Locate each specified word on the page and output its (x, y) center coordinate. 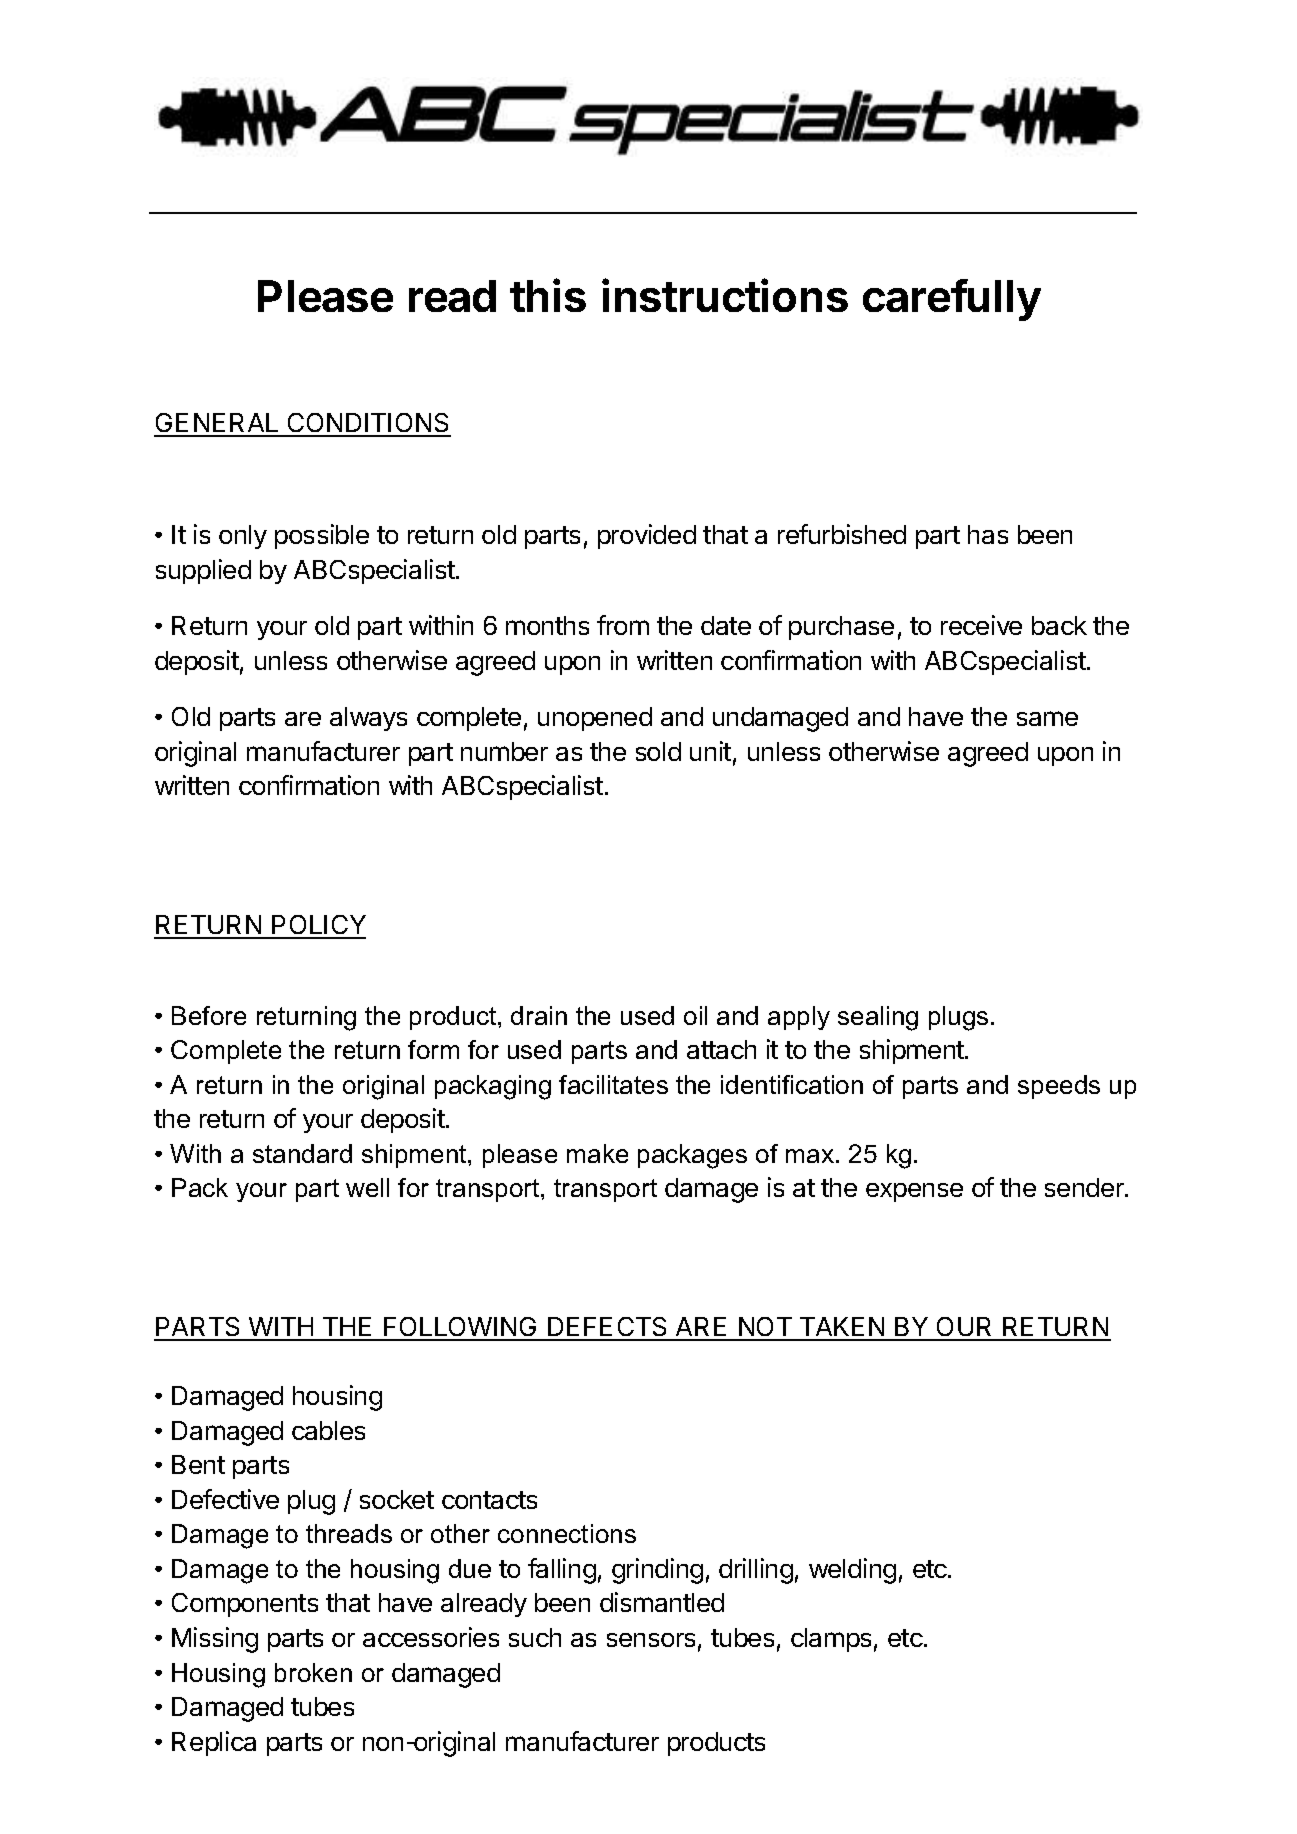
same (1047, 718)
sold (658, 751)
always (368, 719)
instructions (725, 295)
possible (322, 536)
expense (914, 1192)
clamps (831, 1640)
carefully (952, 300)
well (367, 1187)
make (597, 1153)
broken (313, 1672)
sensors (651, 1640)
